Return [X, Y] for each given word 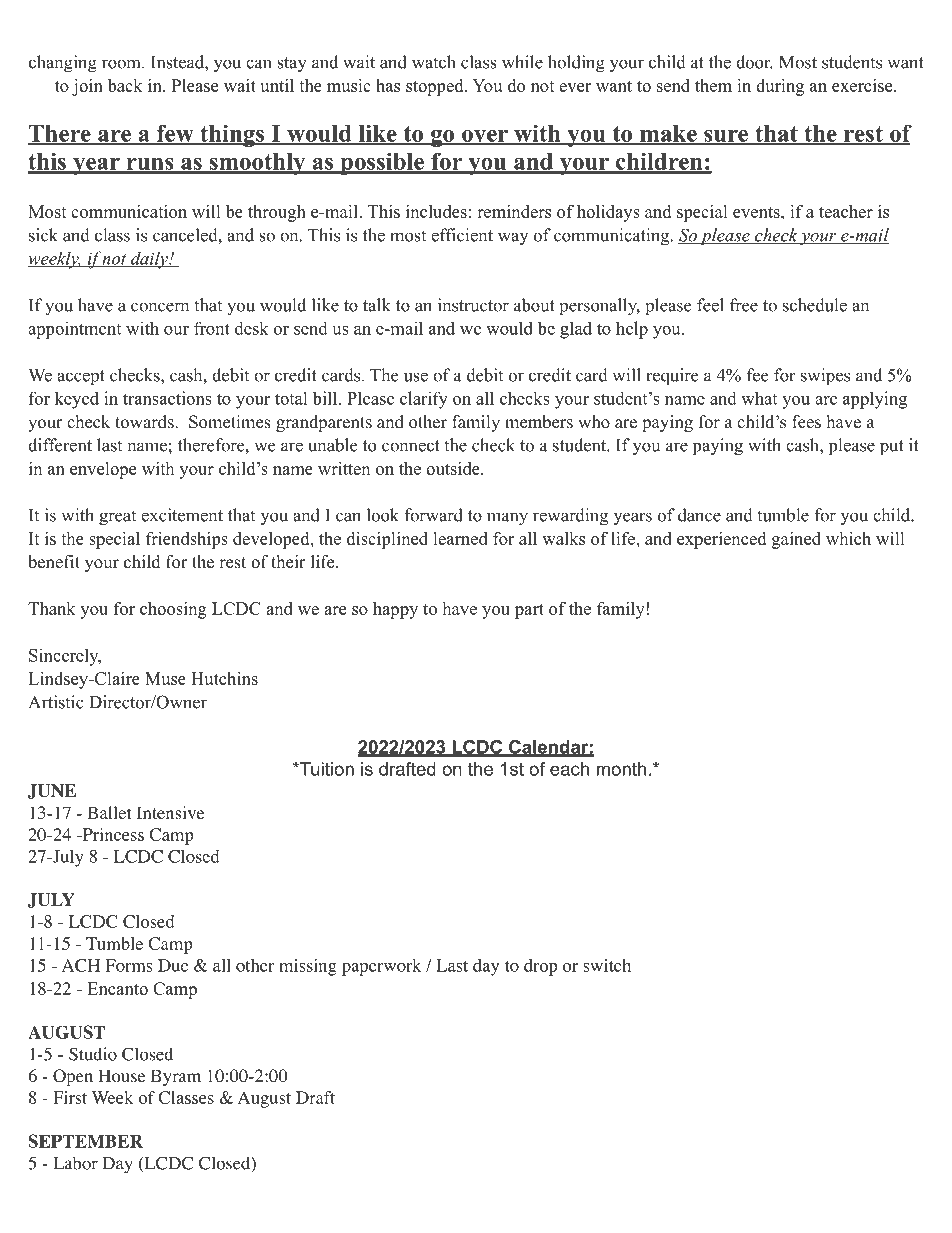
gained [796, 540]
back [125, 85]
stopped [436, 87]
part [529, 611]
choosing [173, 610]
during [780, 87]
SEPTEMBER [85, 1141]
